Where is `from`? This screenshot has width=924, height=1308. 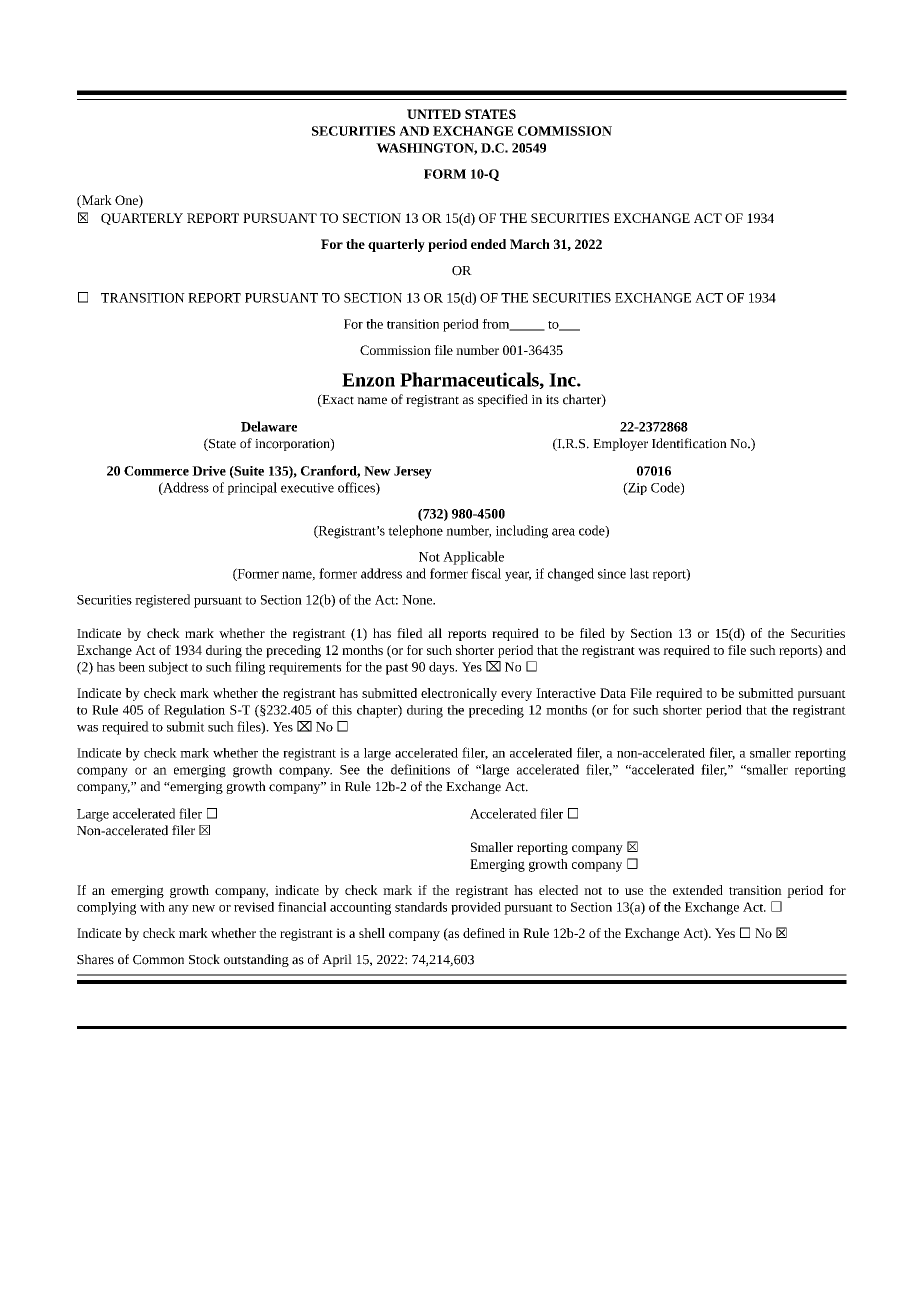
from is located at coordinates (497, 325).
